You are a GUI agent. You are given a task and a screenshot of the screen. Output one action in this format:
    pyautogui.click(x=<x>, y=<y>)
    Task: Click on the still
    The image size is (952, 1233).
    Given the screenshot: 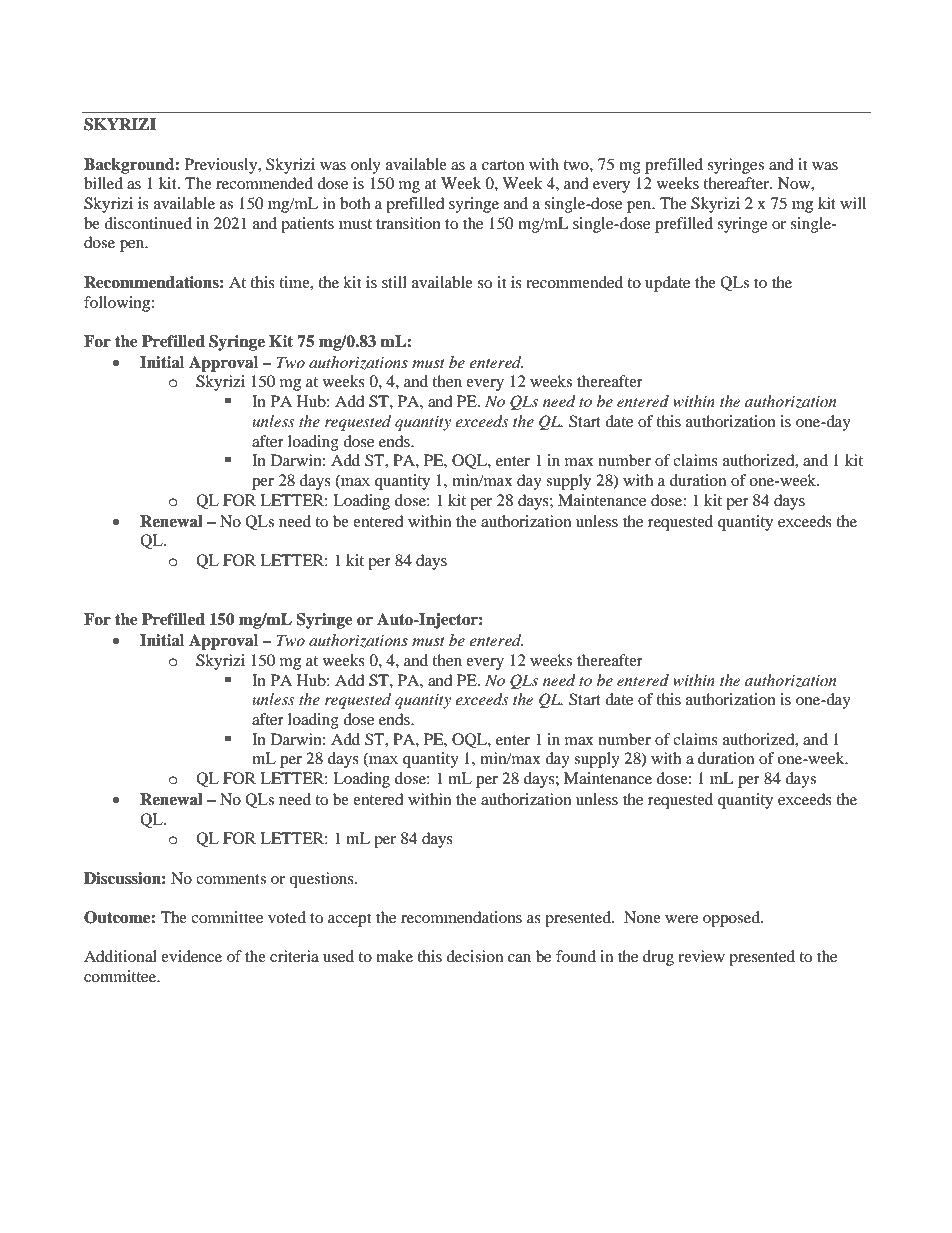 What is the action you would take?
    pyautogui.click(x=394, y=282)
